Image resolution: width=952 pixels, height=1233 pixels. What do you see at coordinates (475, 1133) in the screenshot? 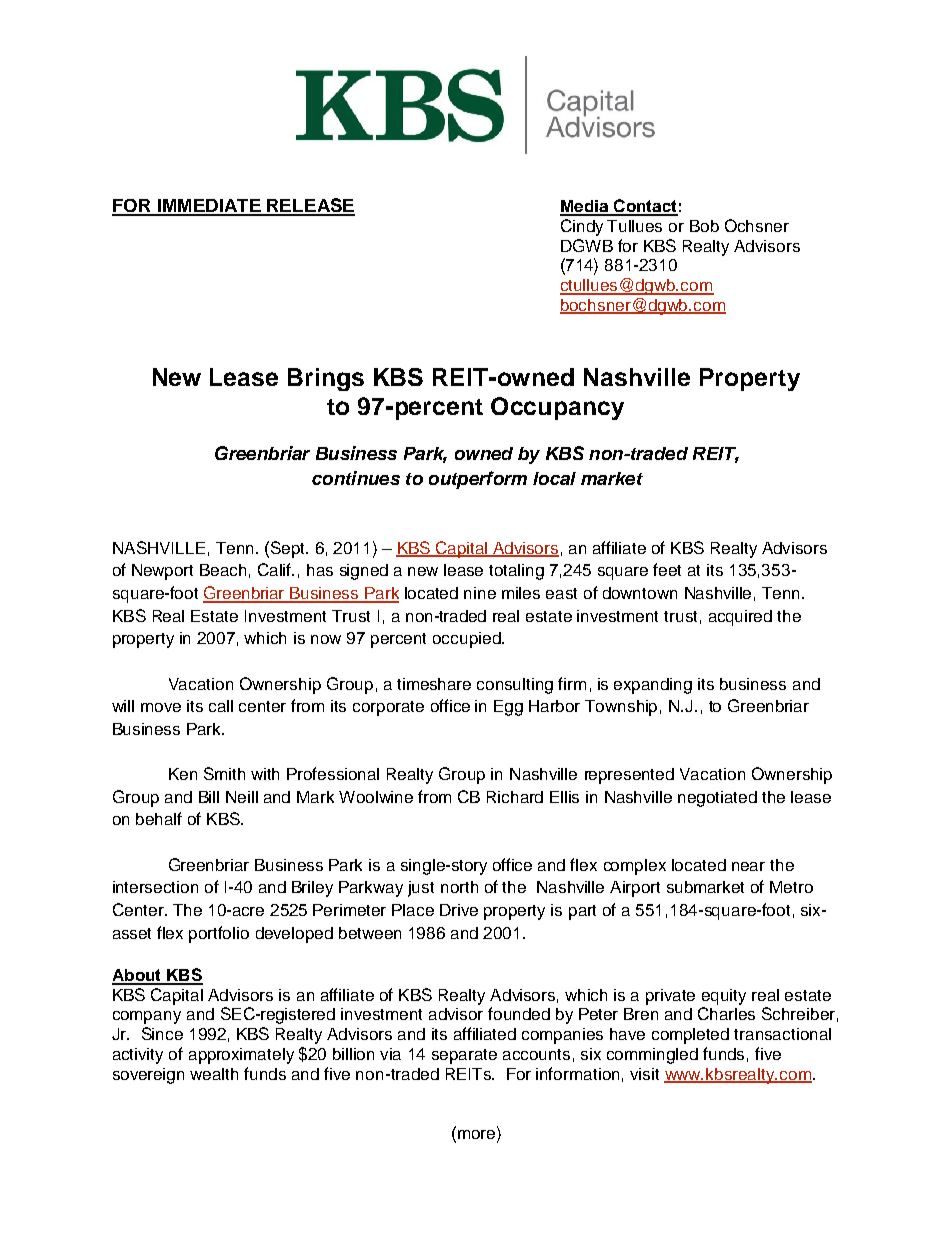
I see `more` at bounding box center [475, 1133].
